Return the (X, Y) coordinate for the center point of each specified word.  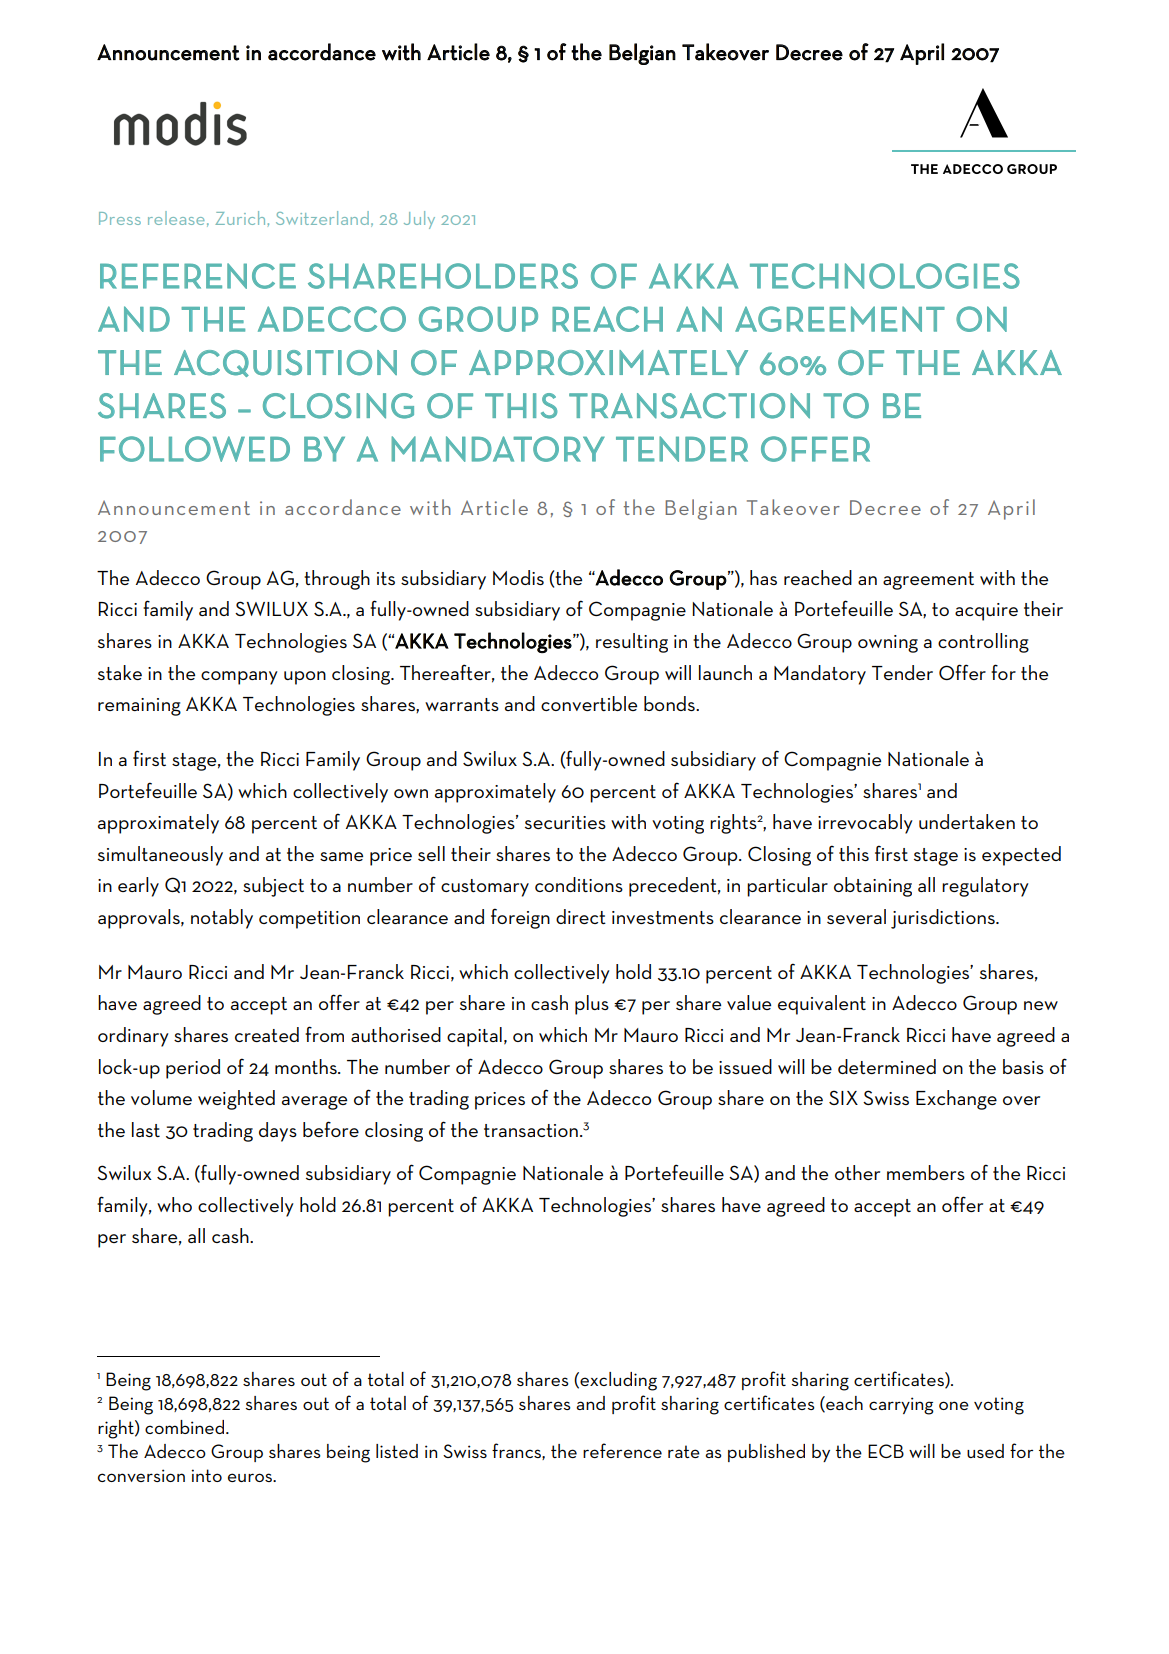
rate (684, 1451)
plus (592, 1005)
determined (887, 1066)
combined (184, 1427)
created (267, 1034)
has (763, 577)
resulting (632, 643)
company (239, 678)
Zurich (240, 218)
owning (888, 644)
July (419, 220)
